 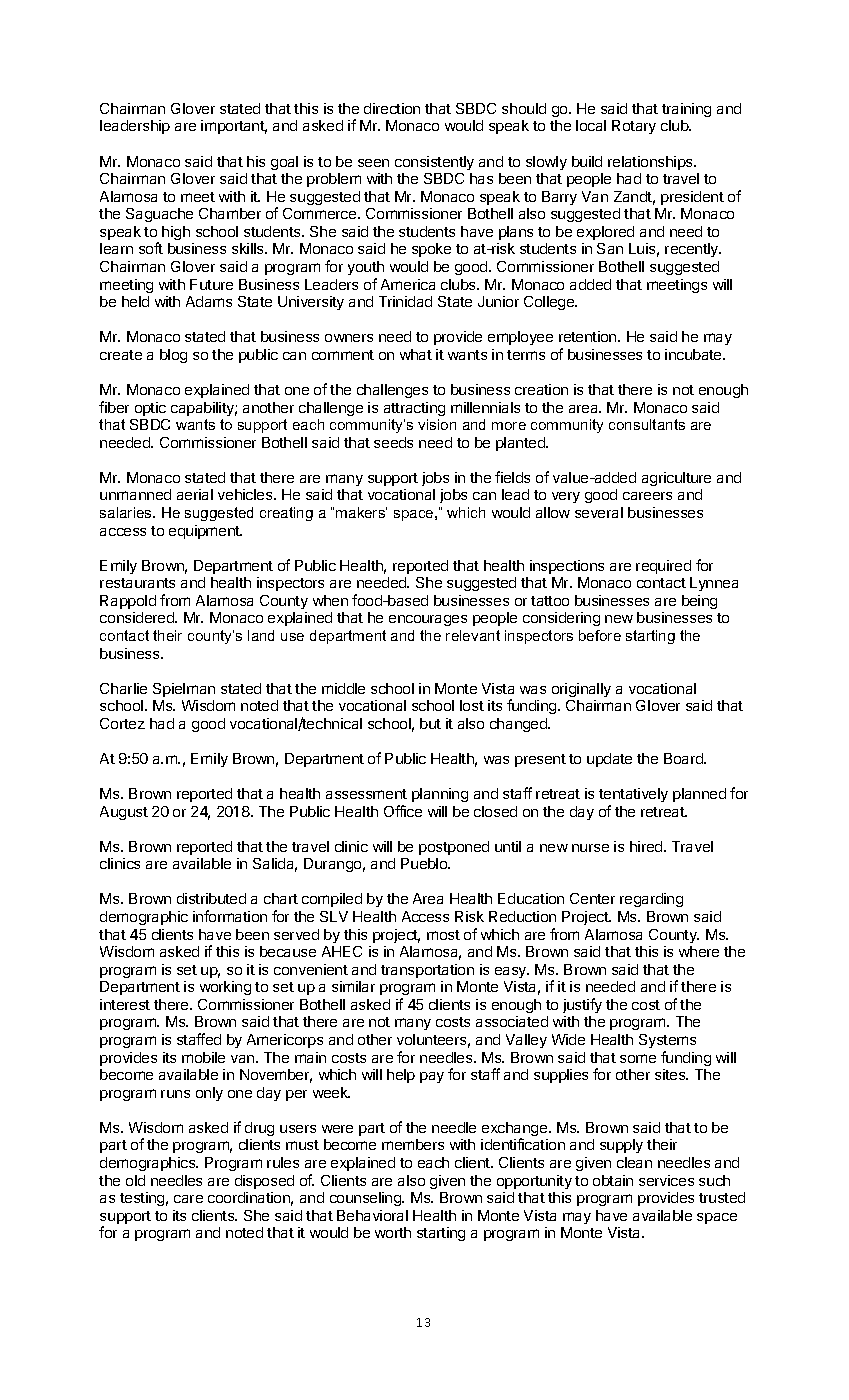 What do you see at coordinates (427, 971) in the screenshot?
I see `transportation` at bounding box center [427, 971].
